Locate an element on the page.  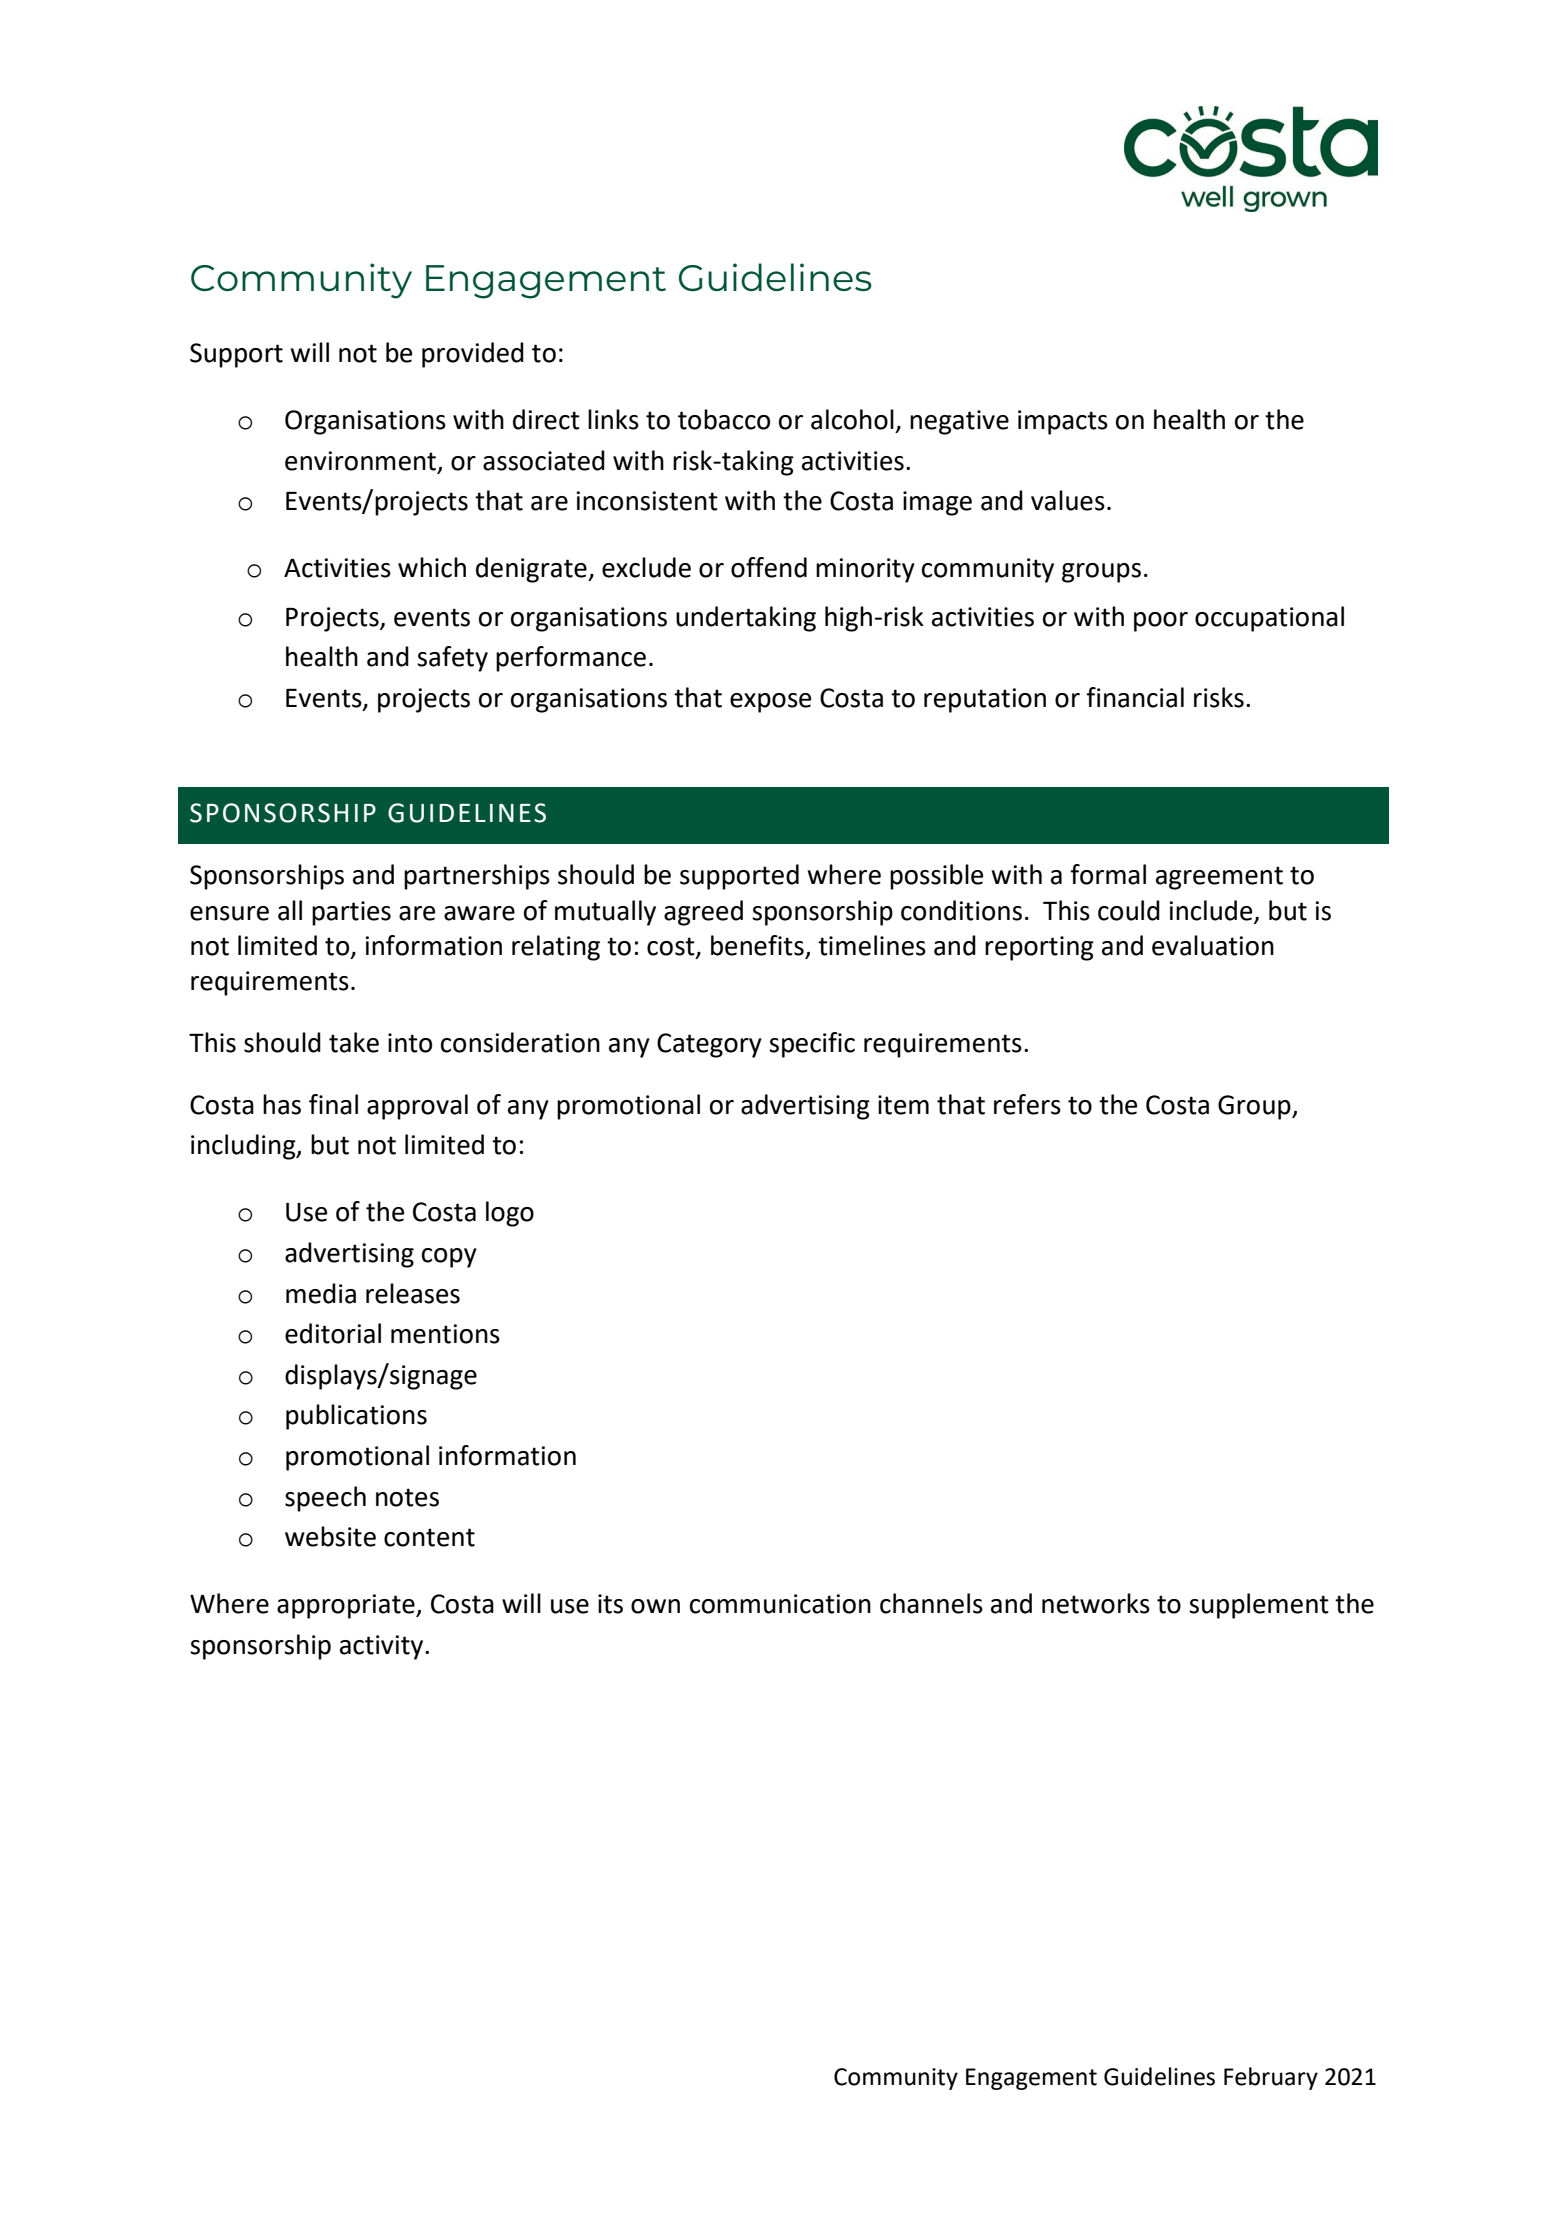
environment is located at coordinates (360, 461).
